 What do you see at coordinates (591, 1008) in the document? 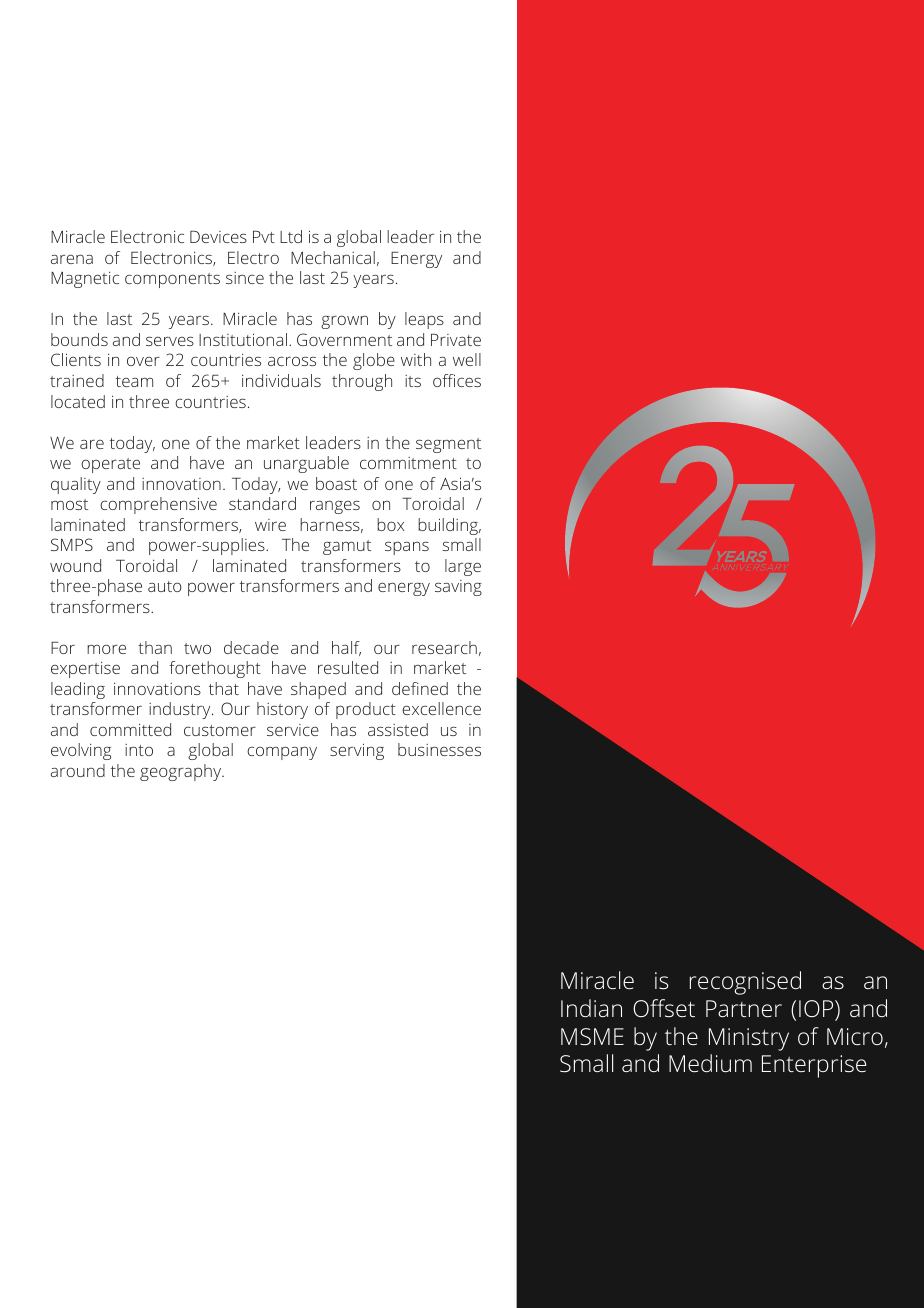
I see `Indian` at bounding box center [591, 1008].
